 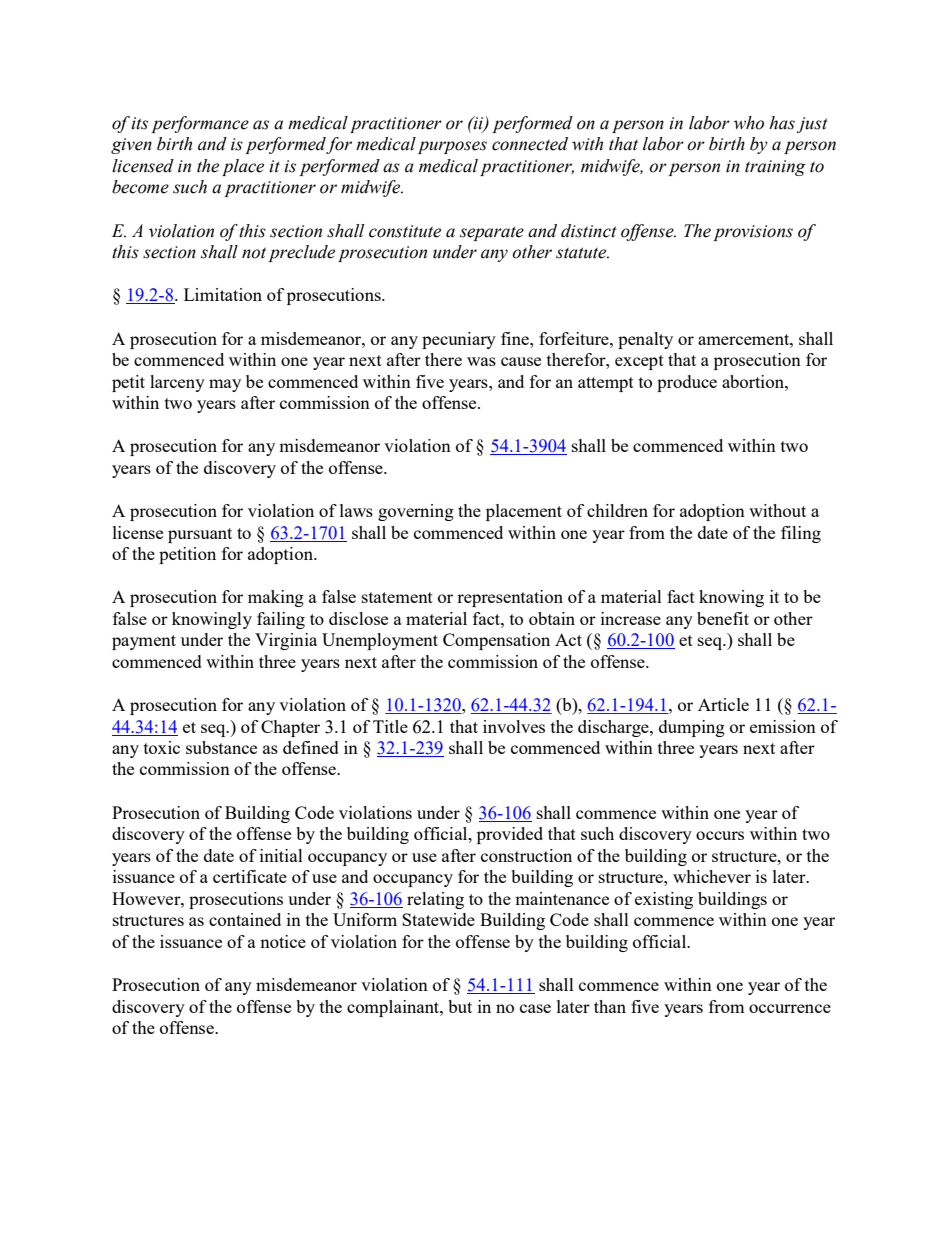 I want to click on purposes, so click(x=452, y=147).
